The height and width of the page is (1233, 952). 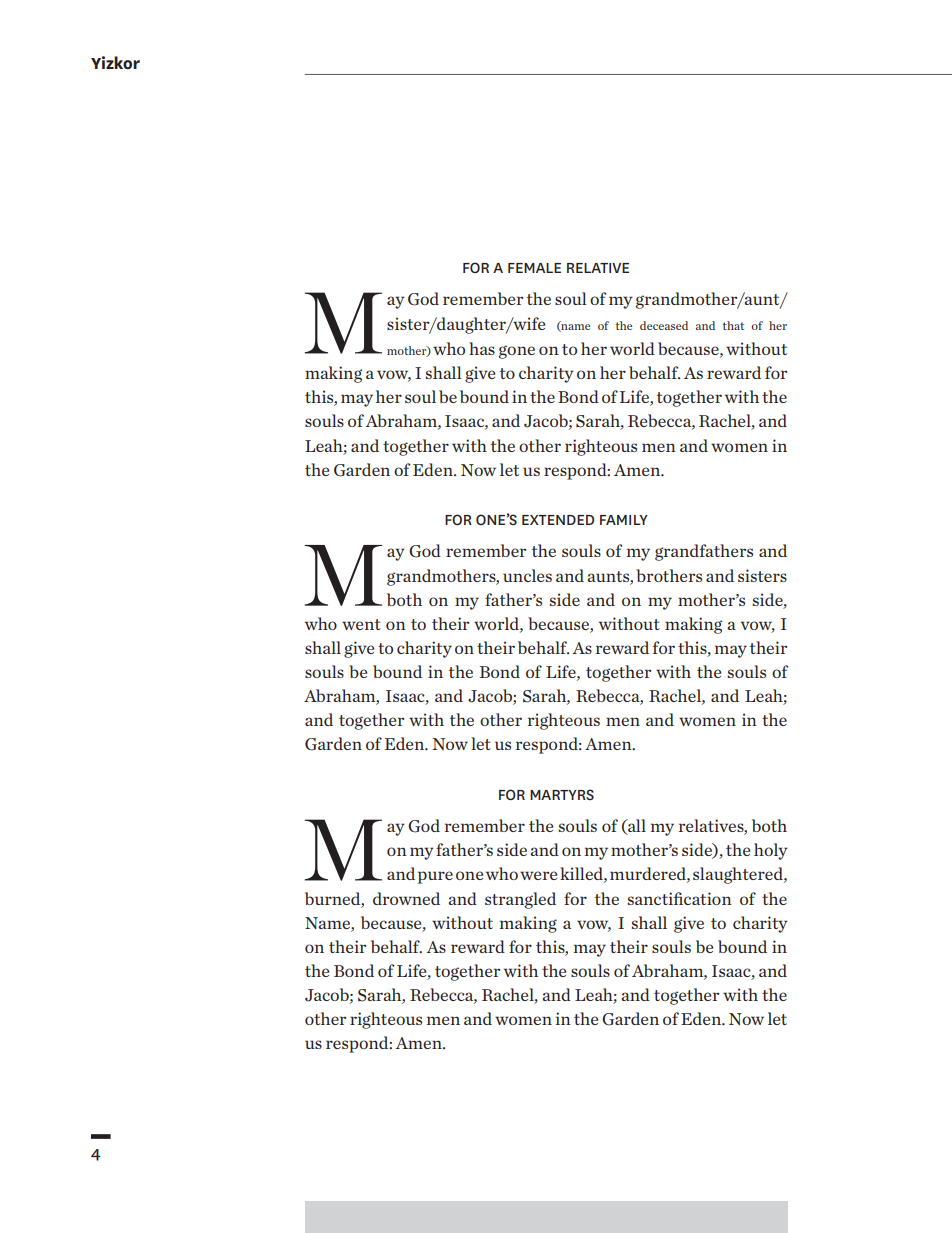 What do you see at coordinates (680, 898) in the page?
I see `sanctification` at bounding box center [680, 898].
